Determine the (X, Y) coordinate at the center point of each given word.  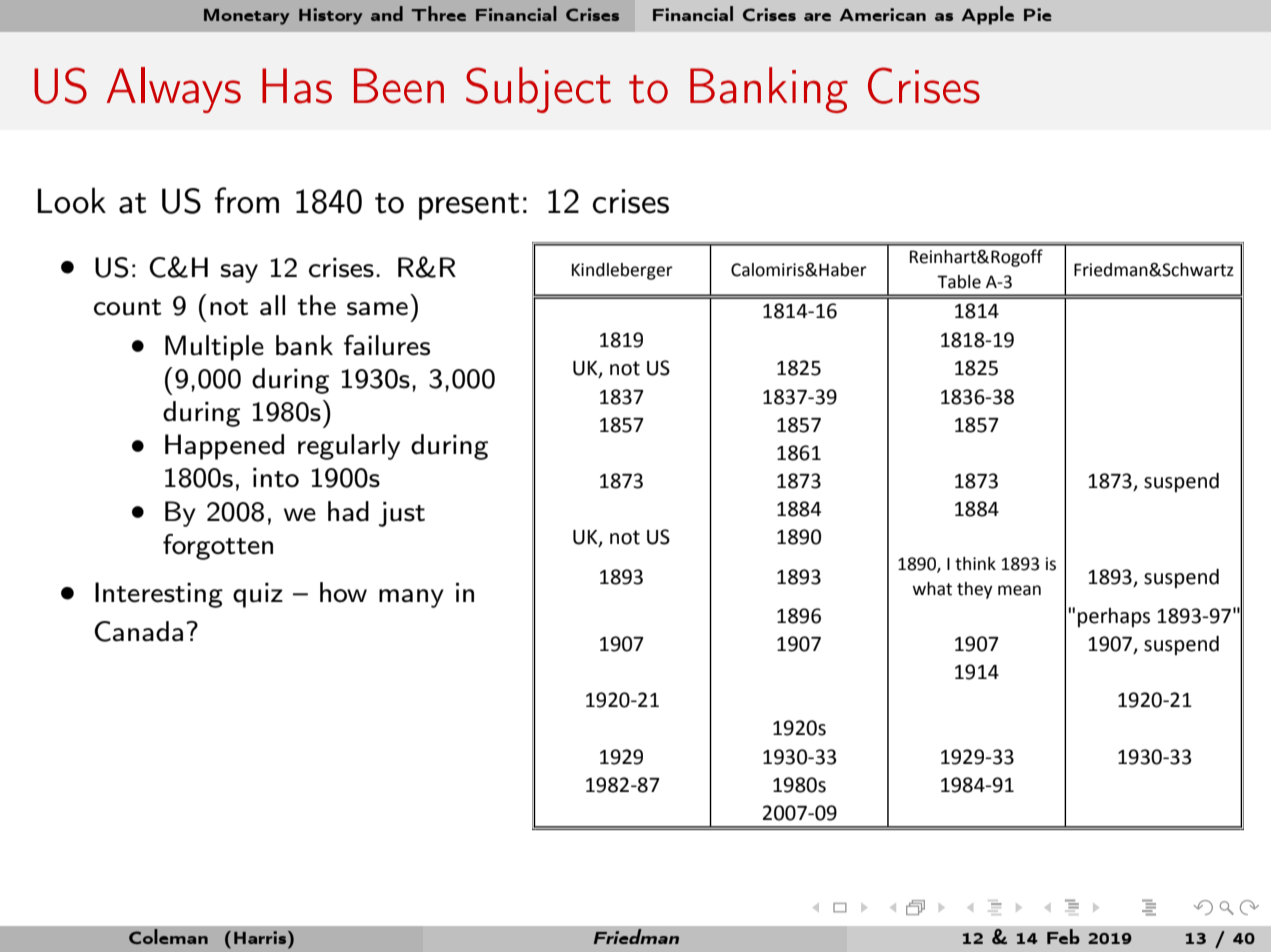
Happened (224, 447)
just (402, 514)
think (975, 564)
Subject (538, 90)
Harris (261, 937)
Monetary (247, 17)
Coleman (168, 936)
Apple (987, 15)
